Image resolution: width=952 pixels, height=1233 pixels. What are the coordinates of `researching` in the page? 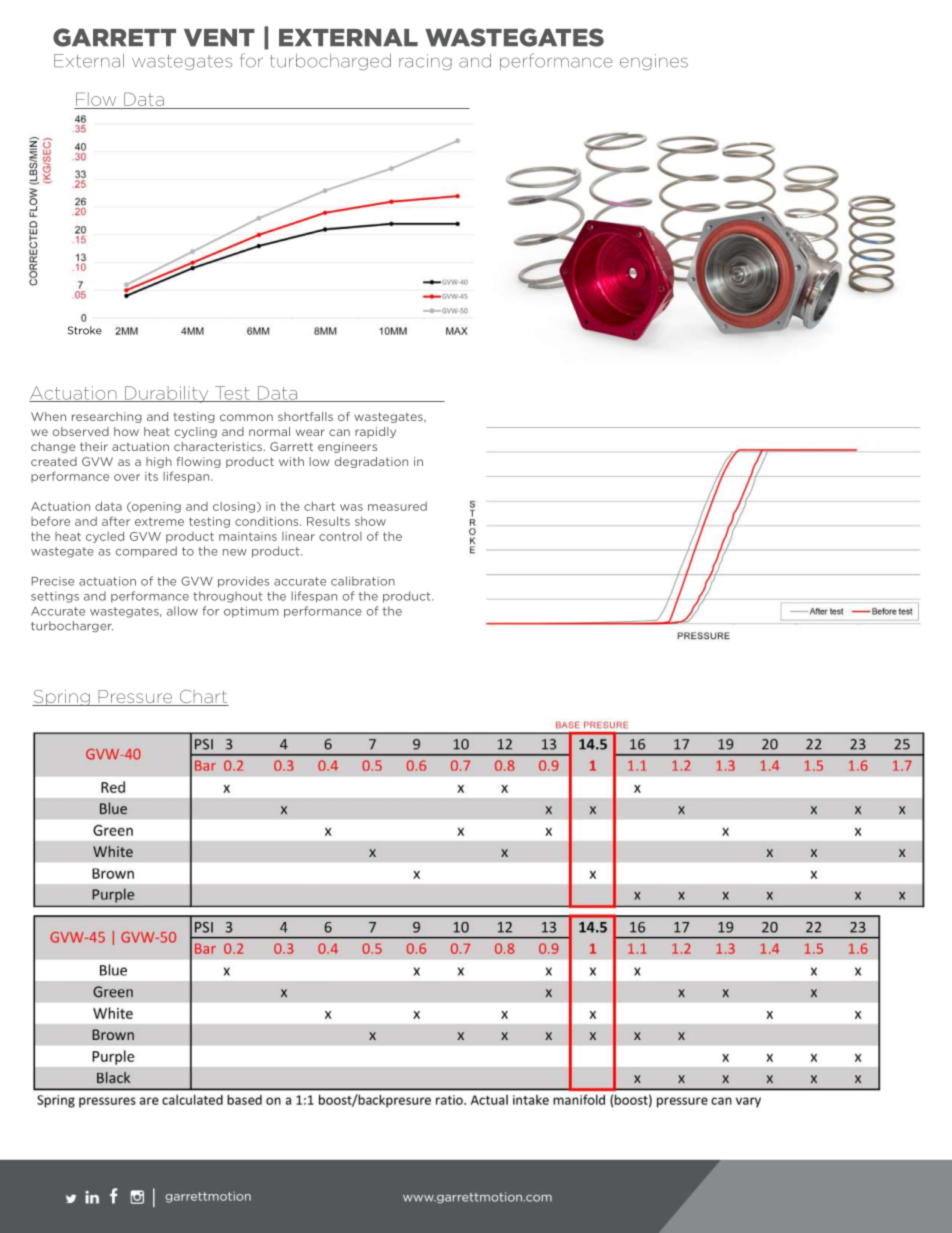 It's located at (107, 417).
